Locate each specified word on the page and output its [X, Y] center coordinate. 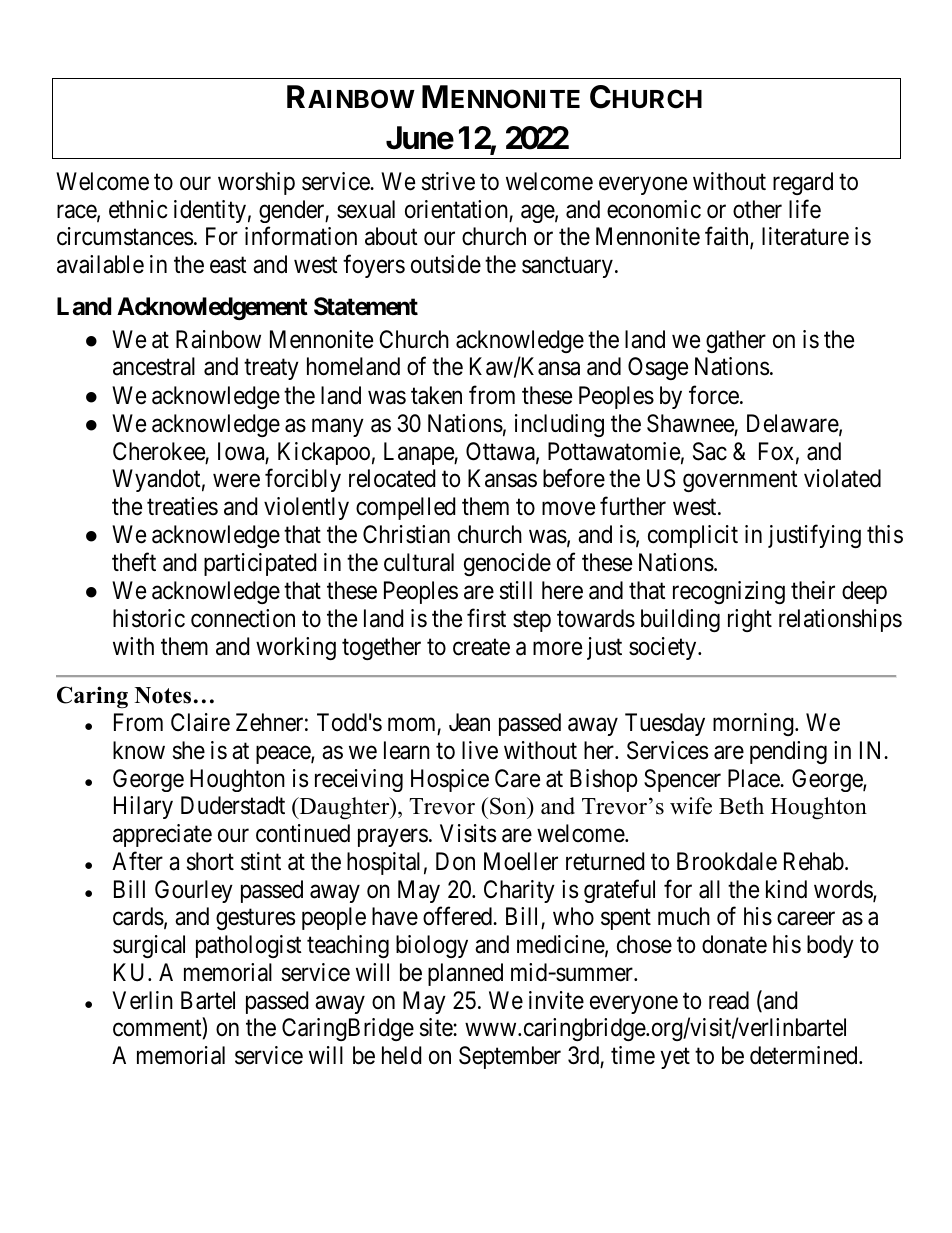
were [236, 481]
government [740, 481]
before [574, 478]
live [480, 750]
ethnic [138, 209]
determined [805, 1055]
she [189, 750]
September [510, 1057]
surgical [149, 946]
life [805, 209]
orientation [456, 209]
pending [788, 752]
